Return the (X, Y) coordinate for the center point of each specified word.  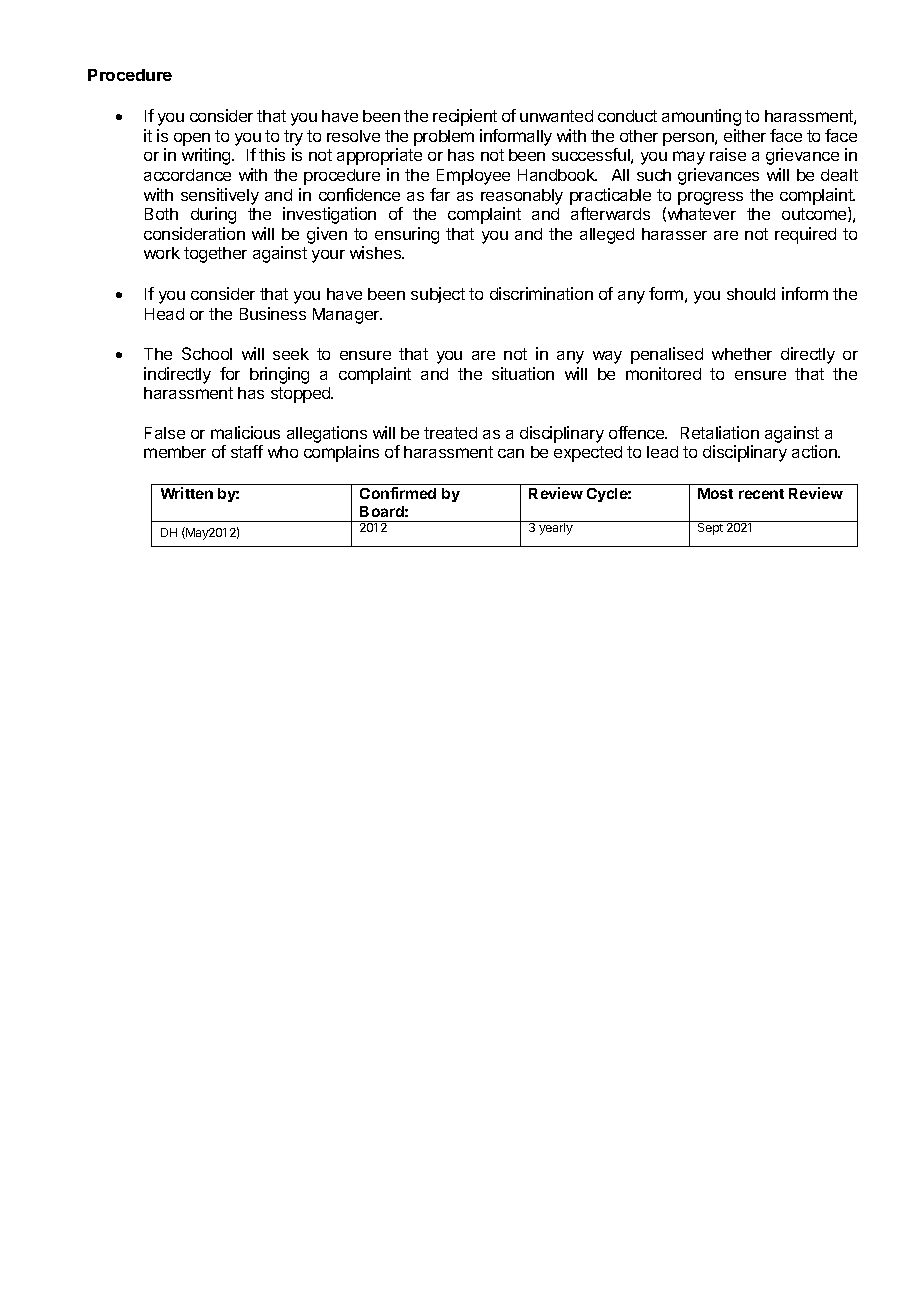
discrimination (541, 293)
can (511, 453)
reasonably (522, 197)
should (751, 294)
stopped (302, 395)
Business (273, 313)
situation (523, 373)
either (745, 135)
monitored (663, 373)
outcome (815, 214)
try (293, 138)
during (213, 215)
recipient (465, 117)
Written (187, 493)
